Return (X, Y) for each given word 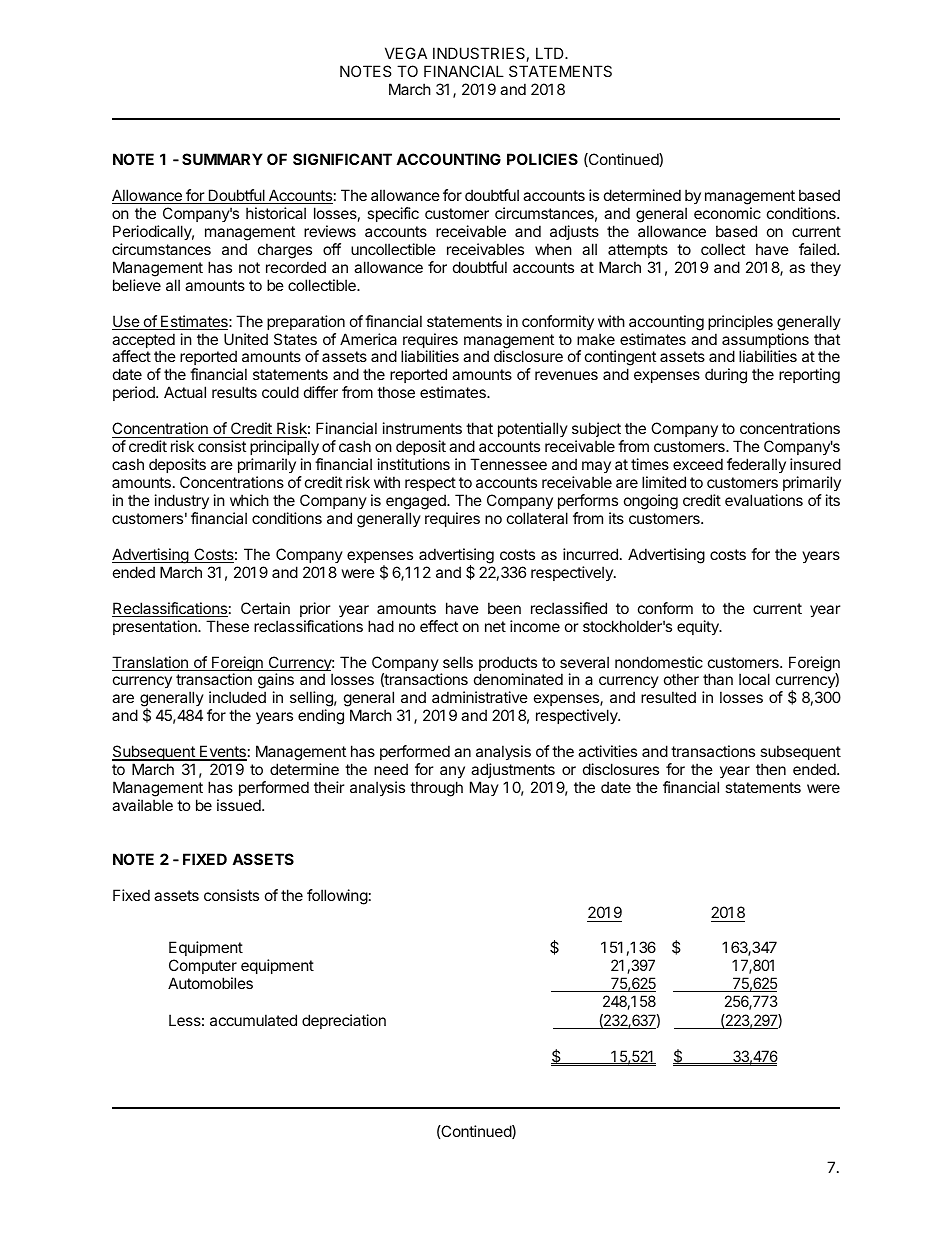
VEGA (406, 53)
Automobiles (210, 983)
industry (182, 501)
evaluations (764, 500)
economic (727, 213)
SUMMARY (222, 159)
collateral (537, 518)
